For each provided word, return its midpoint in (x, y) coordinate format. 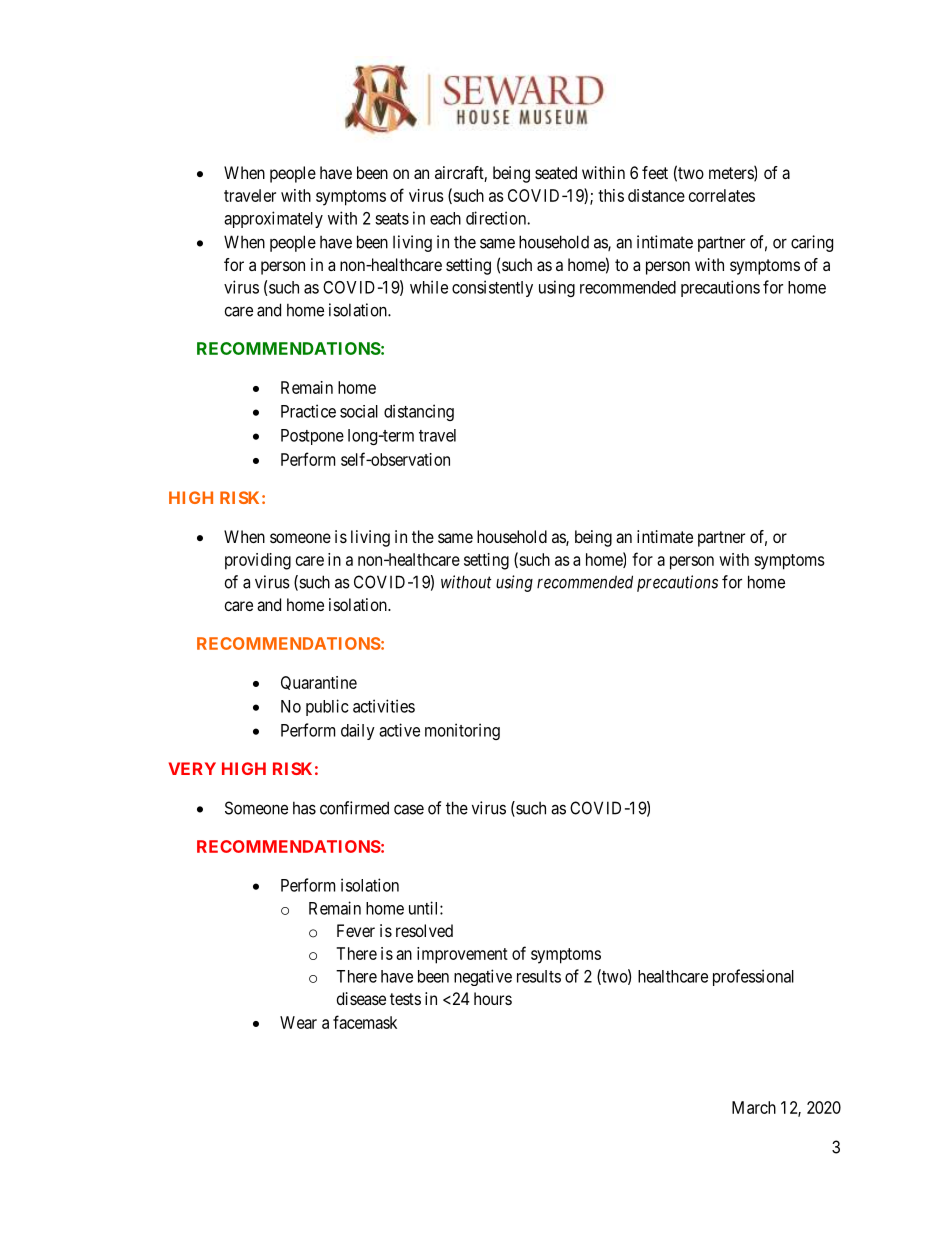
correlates (722, 195)
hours (493, 998)
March (754, 1107)
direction (497, 218)
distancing (419, 412)
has (304, 808)
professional (753, 977)
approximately (273, 219)
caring (812, 243)
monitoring (462, 731)
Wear (298, 1022)
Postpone (312, 437)
